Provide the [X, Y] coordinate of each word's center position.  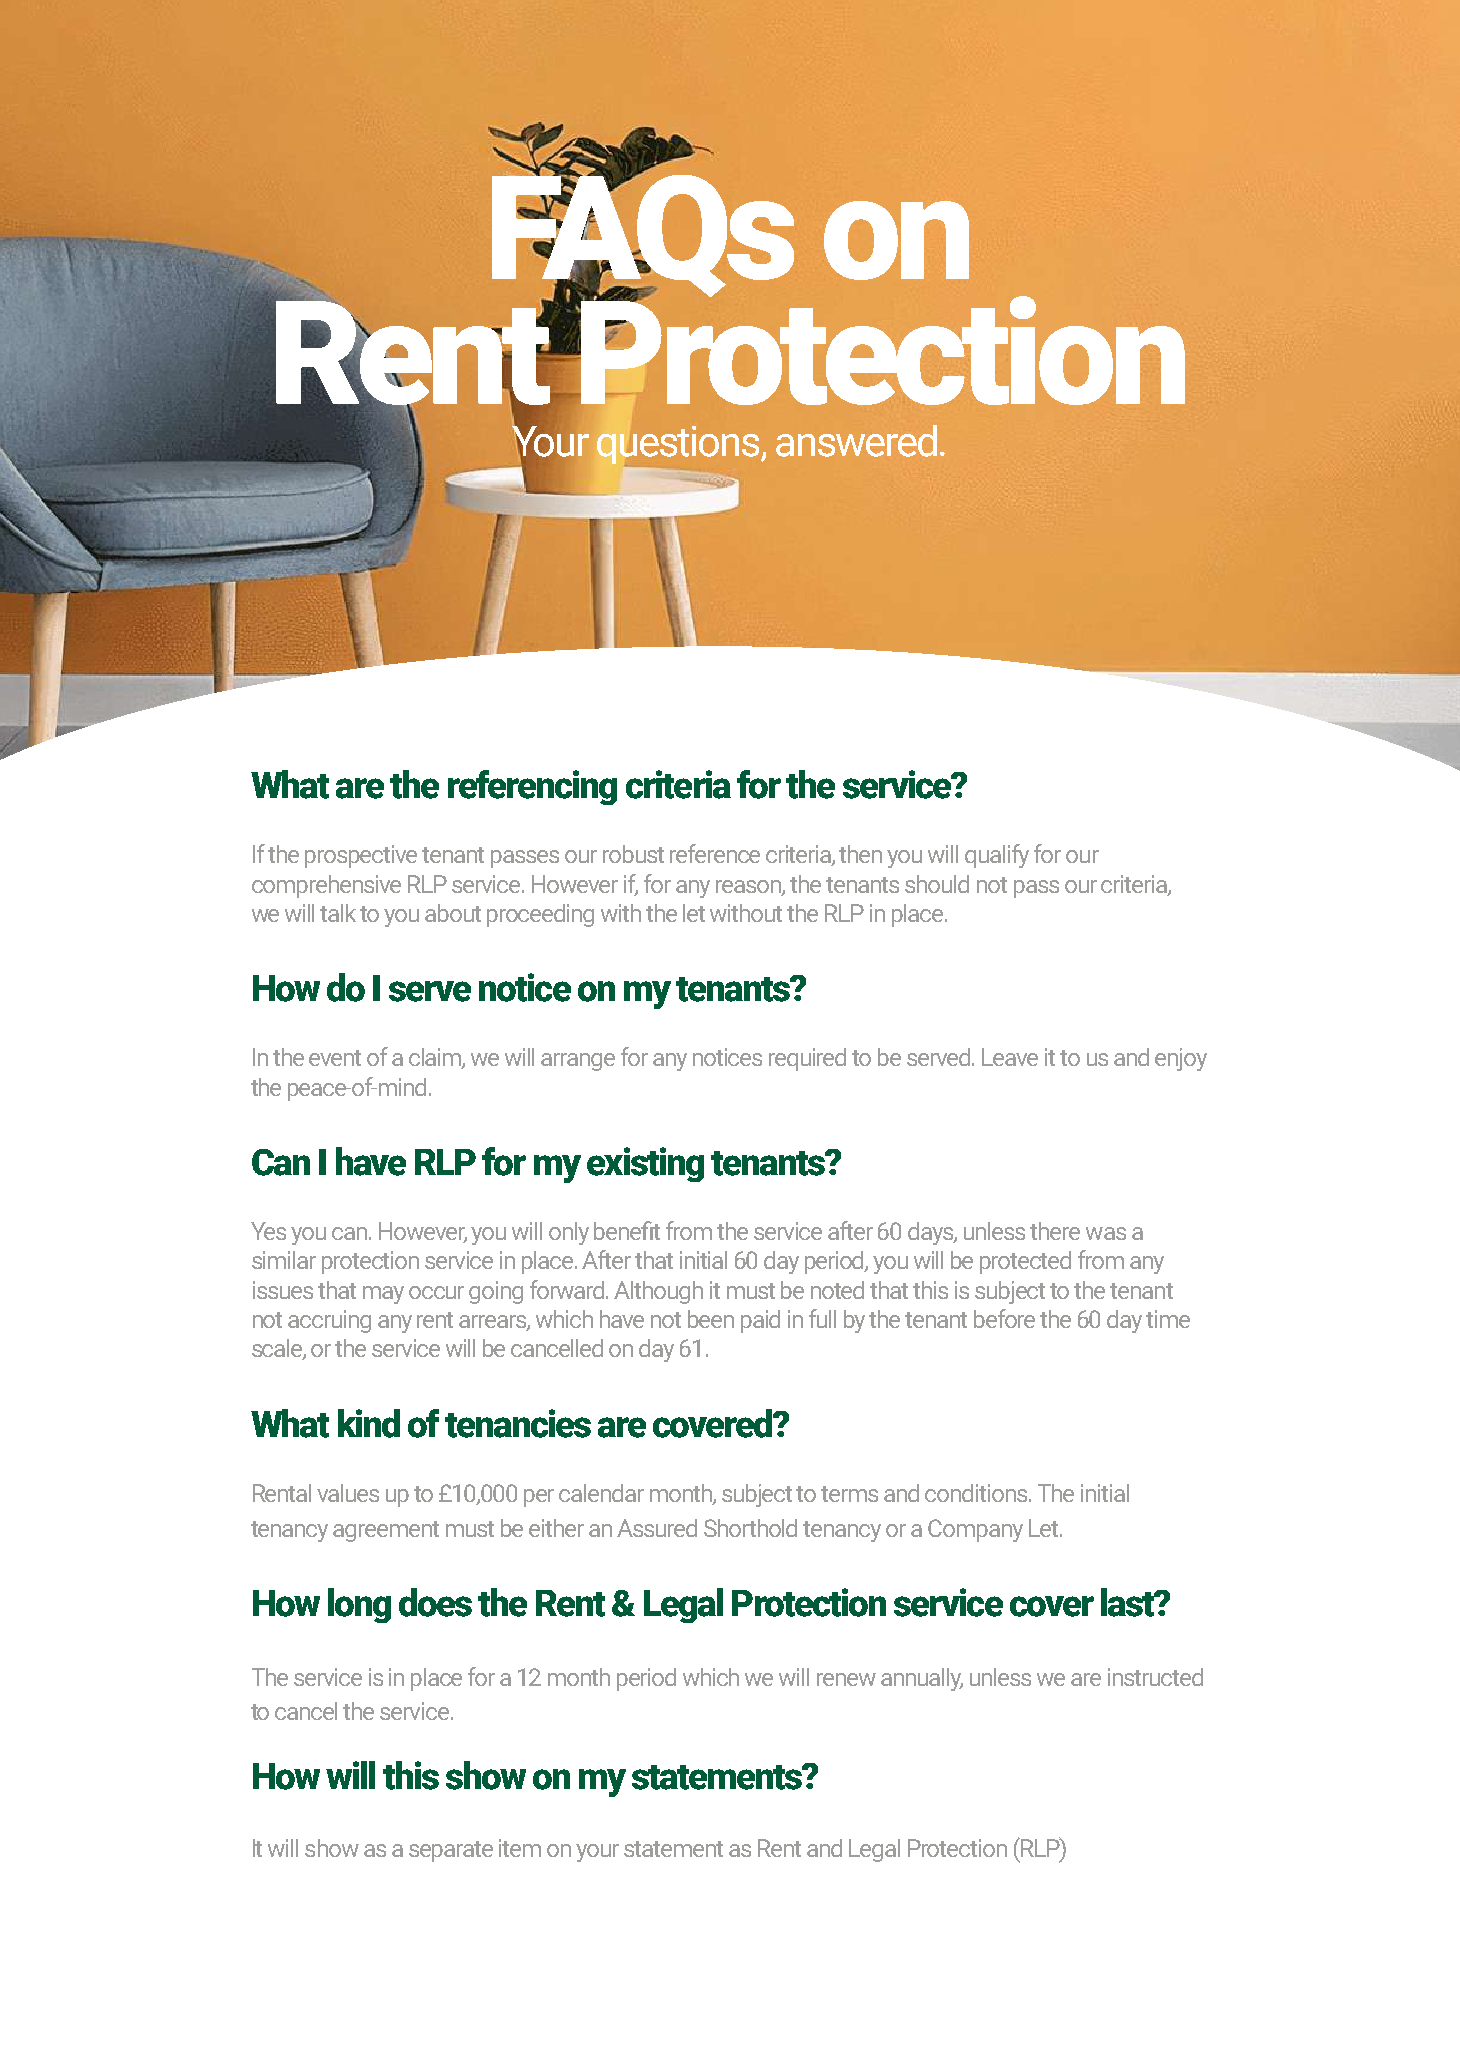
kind [369, 1423]
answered [856, 441]
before [1004, 1318]
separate [451, 1851]
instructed [1155, 1677]
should [937, 884]
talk [338, 913]
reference [715, 853]
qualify [997, 856]
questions [679, 445]
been [711, 1319]
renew [846, 1679]
